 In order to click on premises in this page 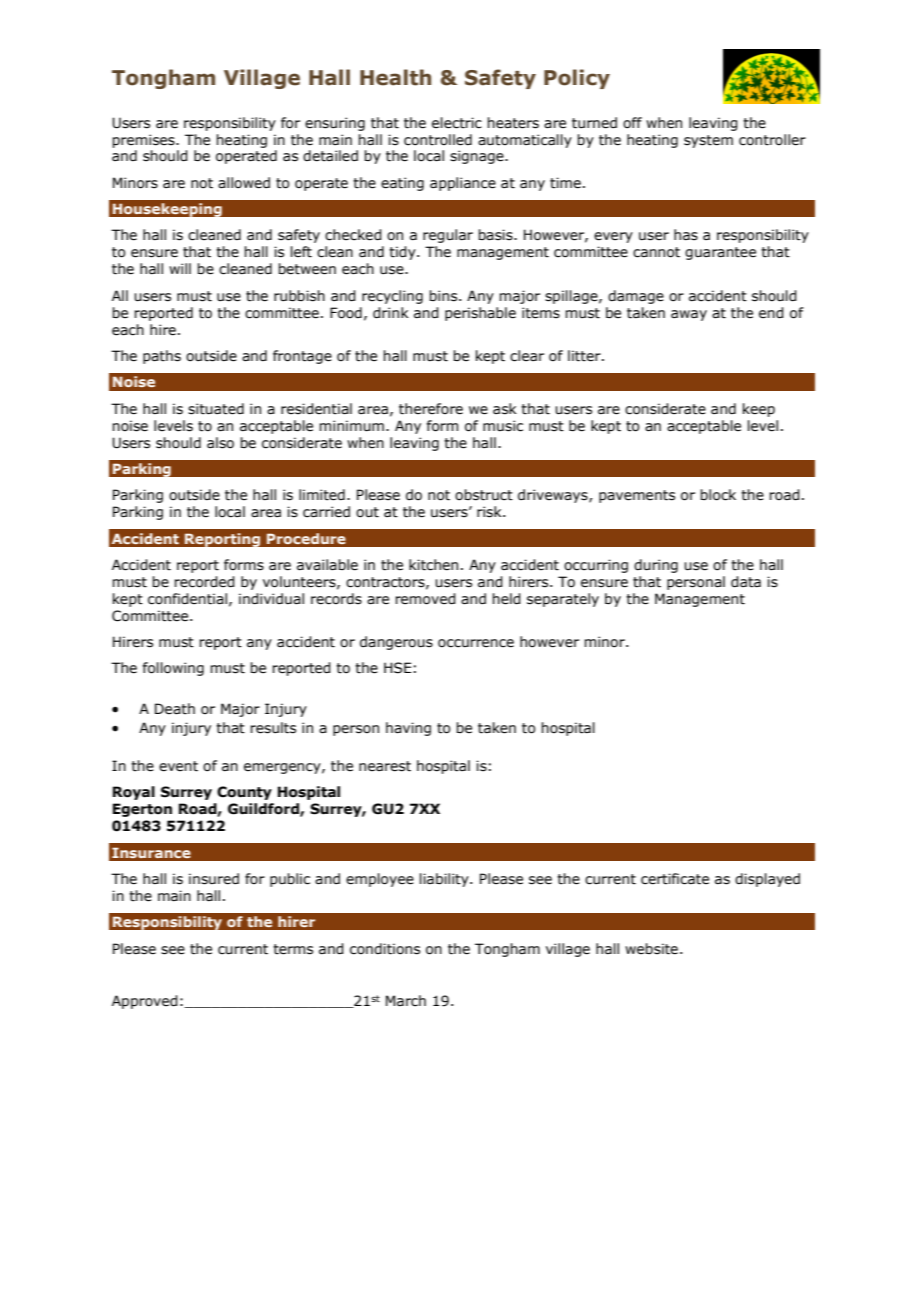, I will do `click(144, 141)`.
